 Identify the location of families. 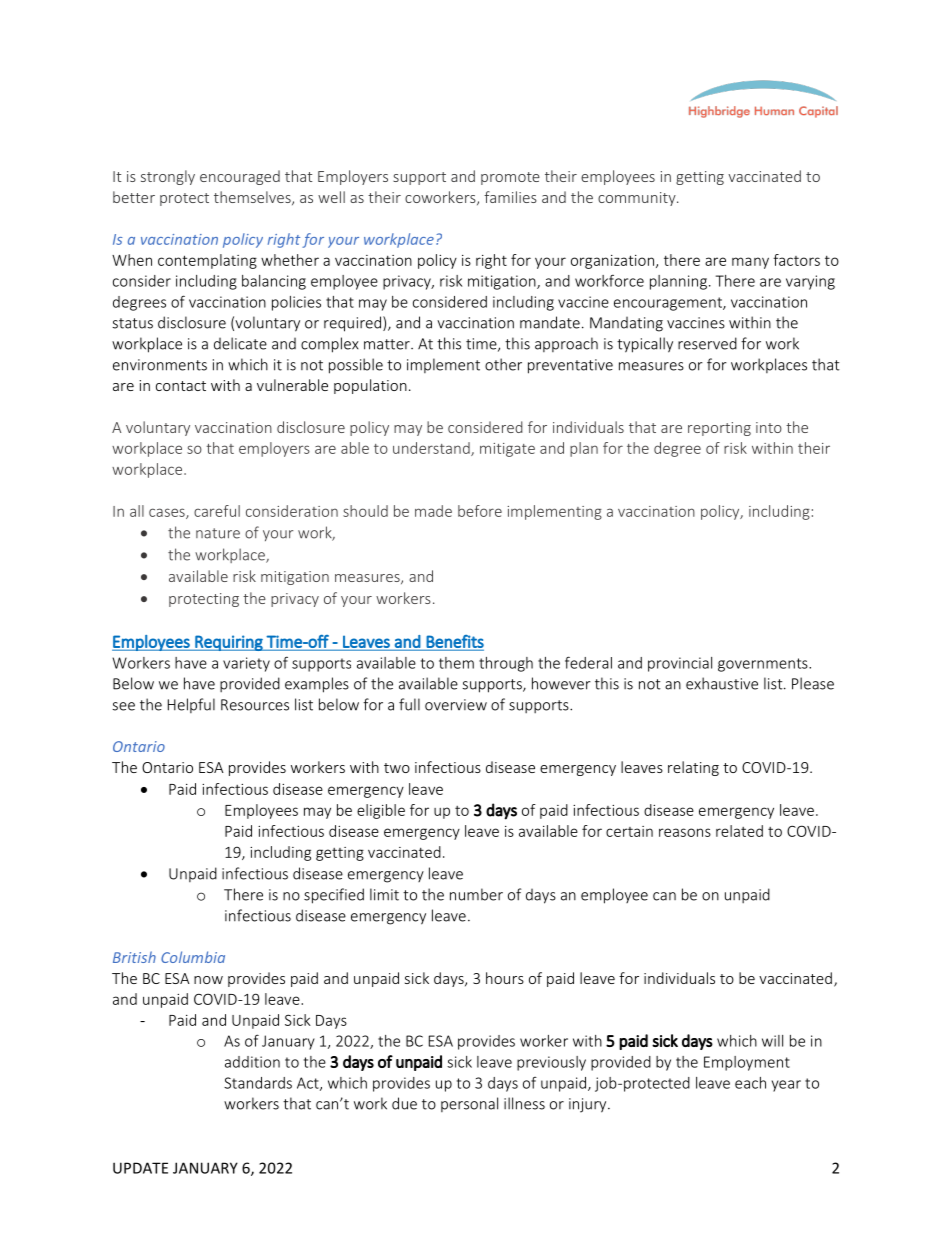
(510, 197).
